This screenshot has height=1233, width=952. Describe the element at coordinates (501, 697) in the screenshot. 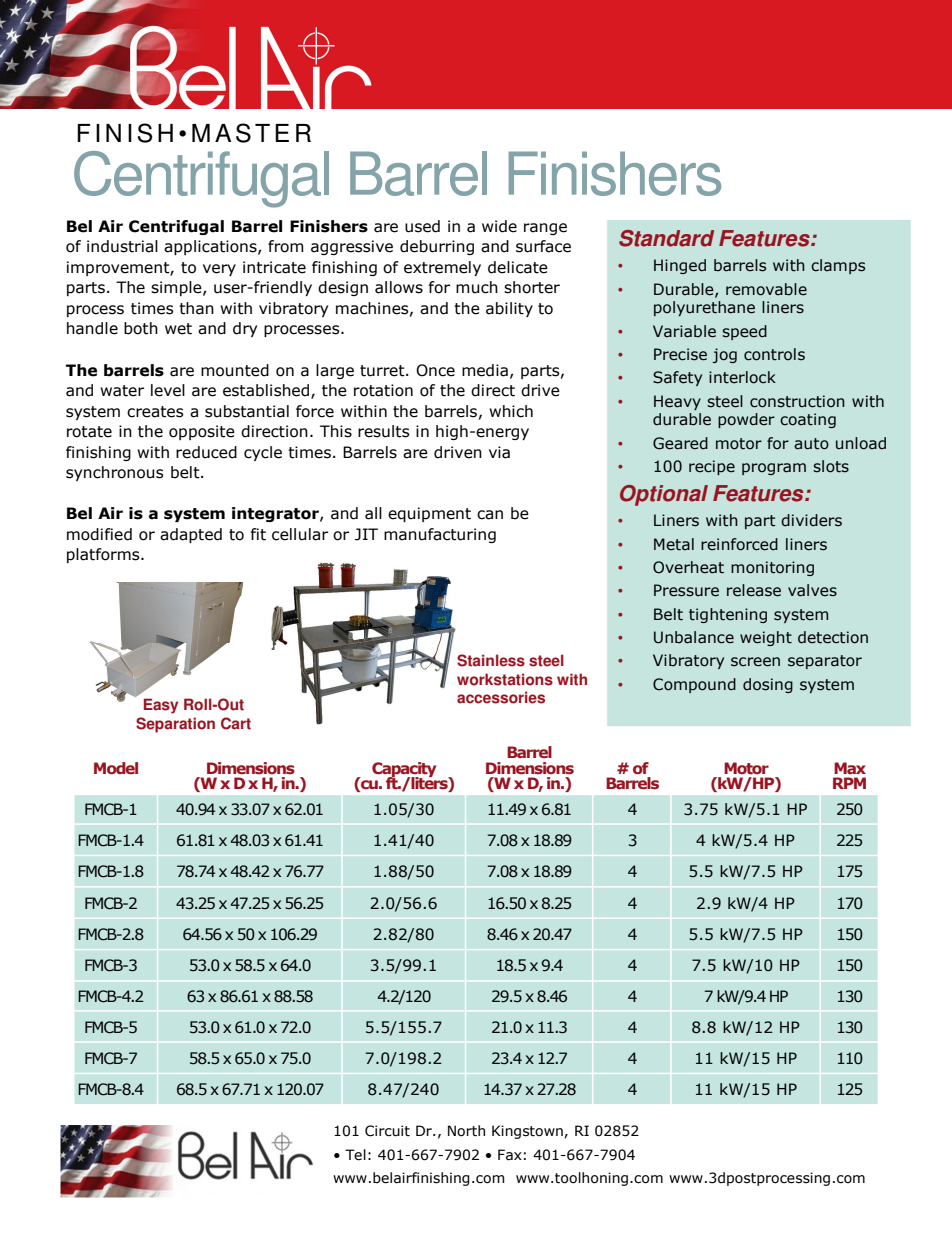

I see `accessories` at that location.
